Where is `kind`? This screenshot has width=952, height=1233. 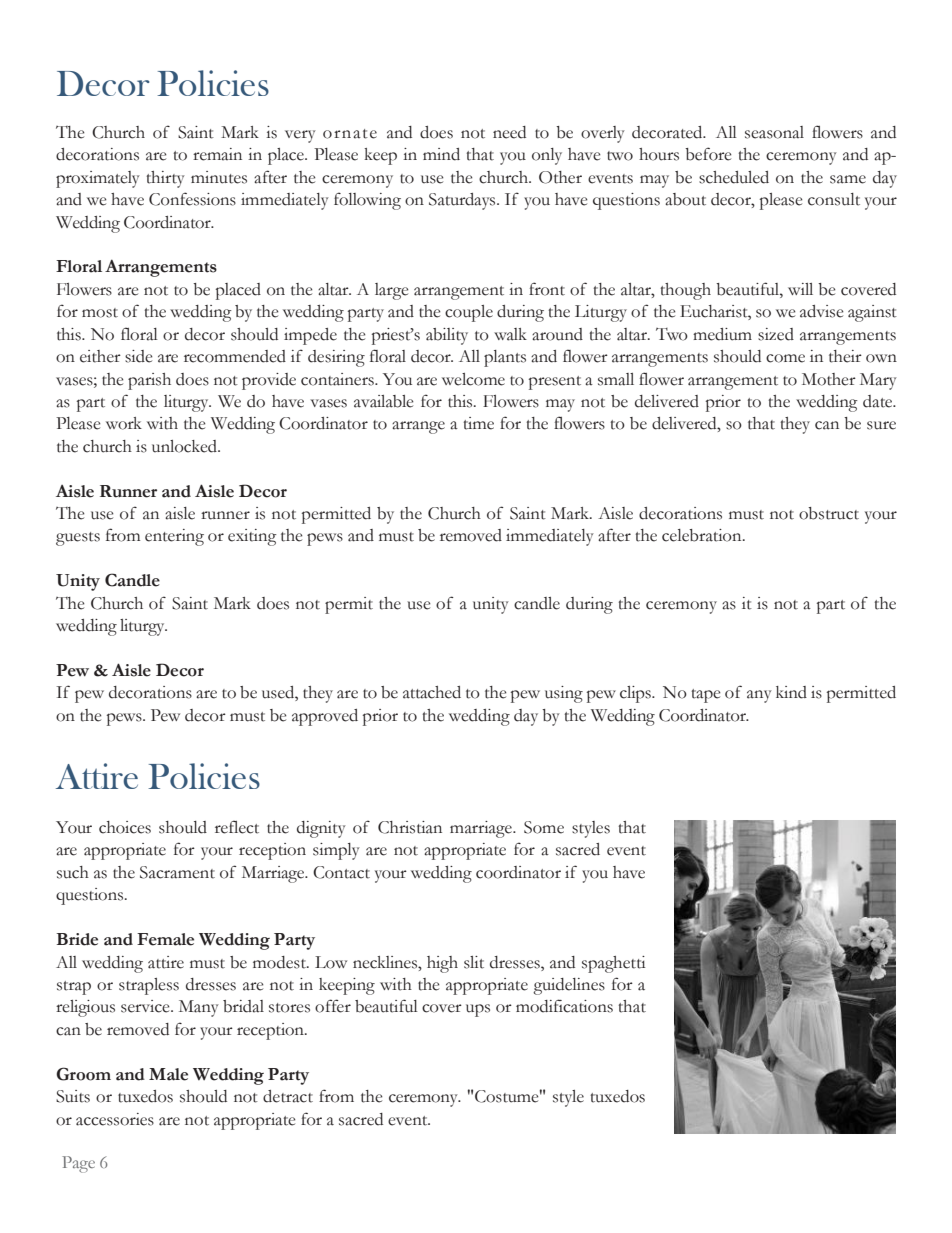 kind is located at coordinates (791, 692).
